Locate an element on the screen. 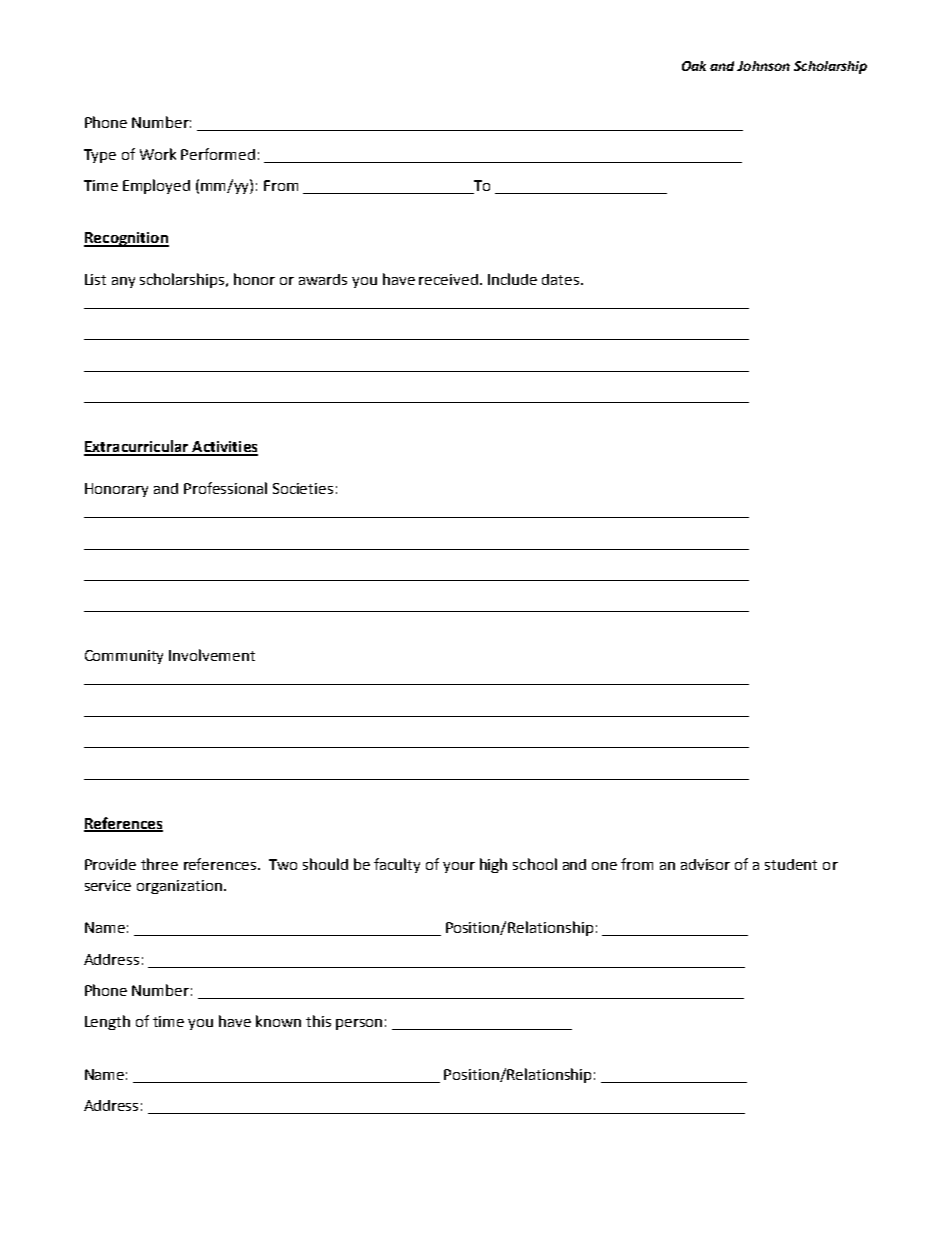 The height and width of the screenshot is (1233, 952). advisor is located at coordinates (705, 864).
